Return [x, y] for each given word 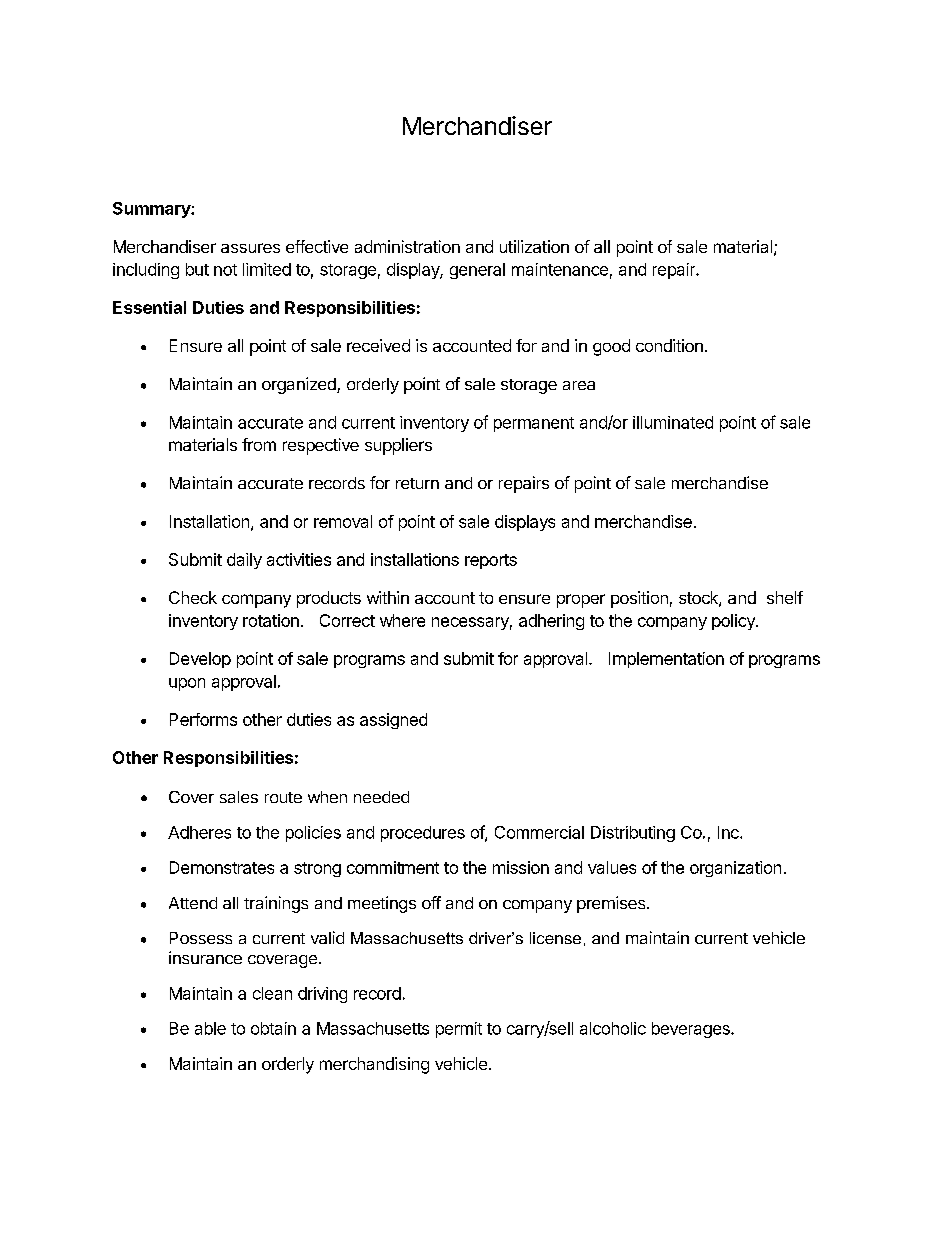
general [477, 271]
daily [244, 561]
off [431, 902]
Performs [203, 719]
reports [491, 561]
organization [735, 869]
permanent [534, 424]
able [210, 1028]
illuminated [673, 422]
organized [300, 385]
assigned [393, 721]
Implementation [666, 660]
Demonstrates [222, 867]
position [639, 599]
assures [250, 248]
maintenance [560, 269]
